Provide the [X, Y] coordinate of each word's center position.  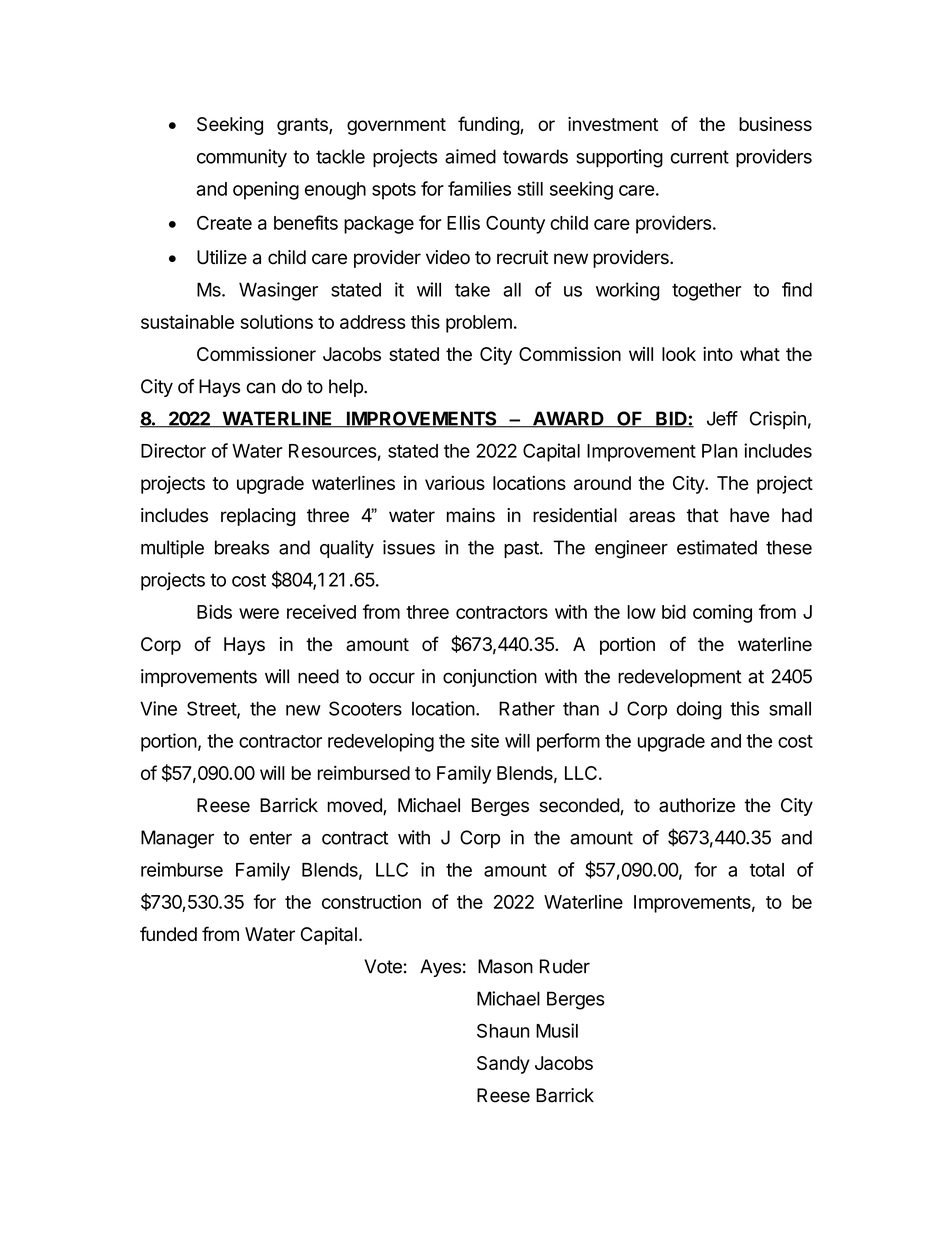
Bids [214, 611]
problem [479, 324]
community [242, 158]
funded [168, 933]
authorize [697, 805]
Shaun [503, 1030]
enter [270, 838]
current [700, 157]
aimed [470, 156]
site [485, 740]
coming [722, 613]
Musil [557, 1030]
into [718, 354]
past [522, 549]
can [260, 388]
